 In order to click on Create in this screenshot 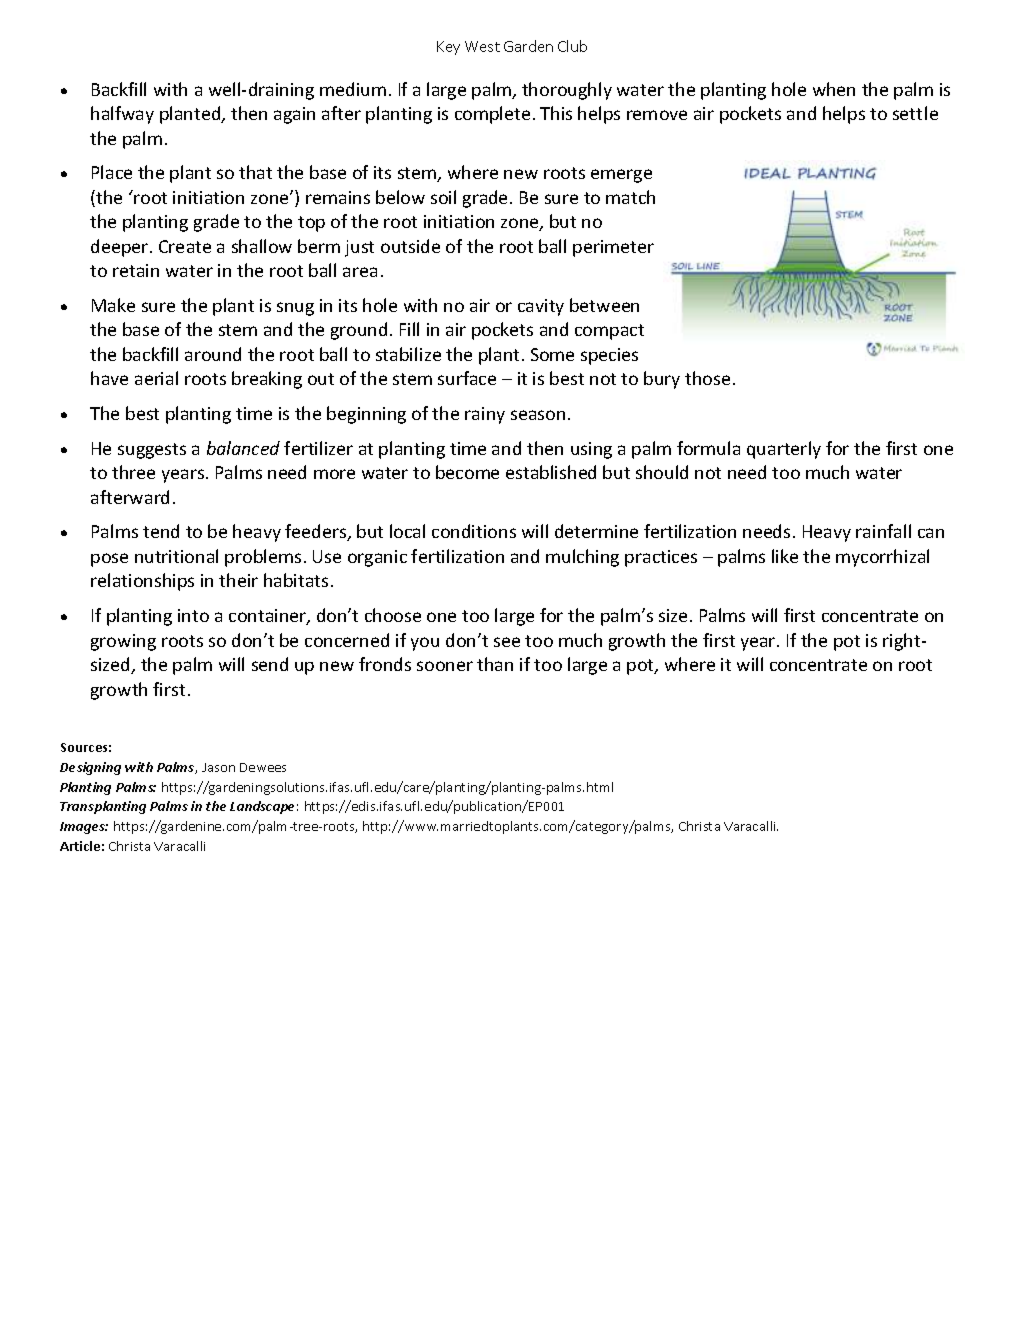, I will do `click(185, 246)`.
